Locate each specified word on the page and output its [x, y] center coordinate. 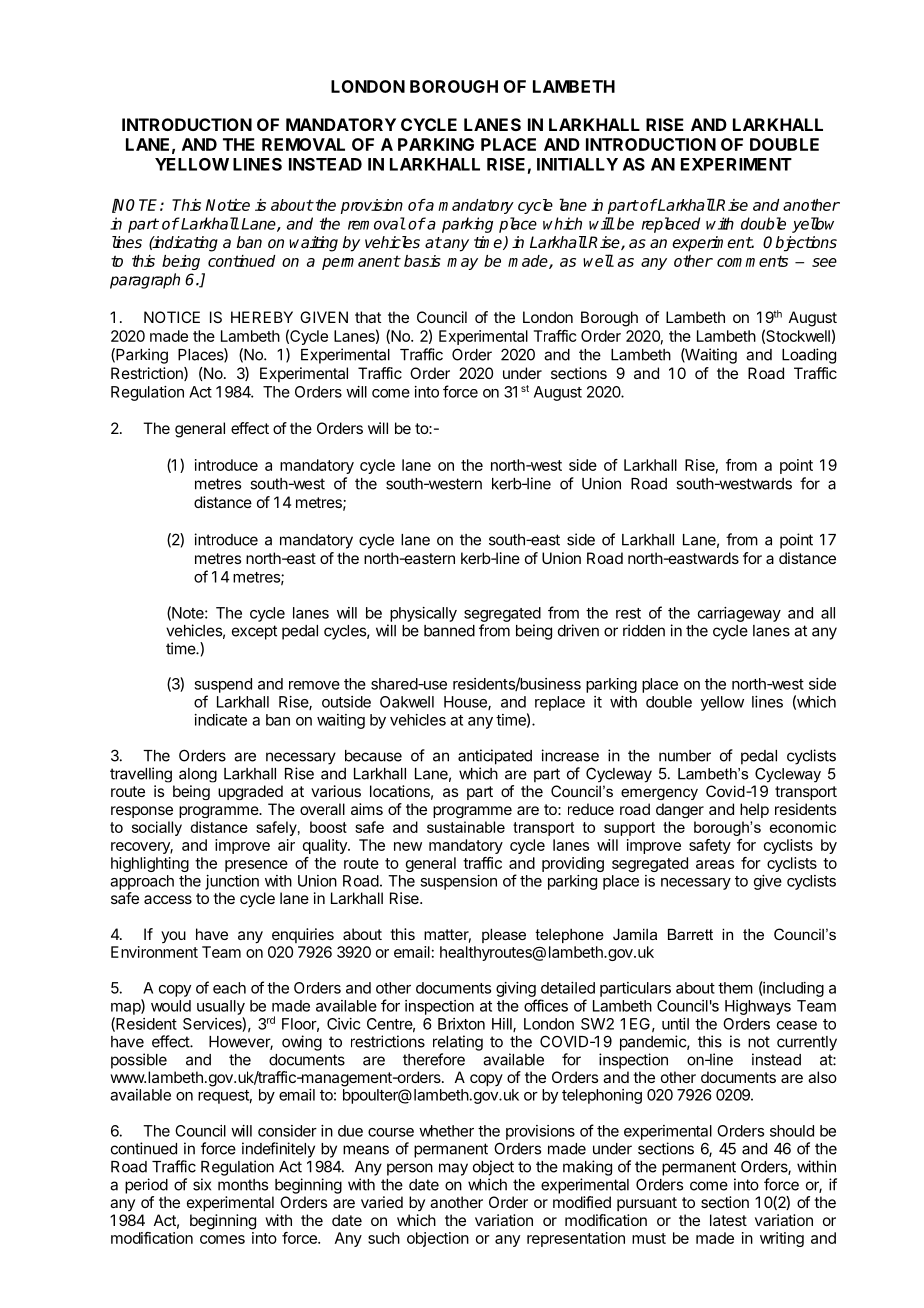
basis [422, 261]
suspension [458, 882]
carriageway [739, 614]
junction [232, 882]
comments [752, 261]
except [254, 632]
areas [715, 864]
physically [423, 614]
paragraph [145, 281]
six [202, 1184]
